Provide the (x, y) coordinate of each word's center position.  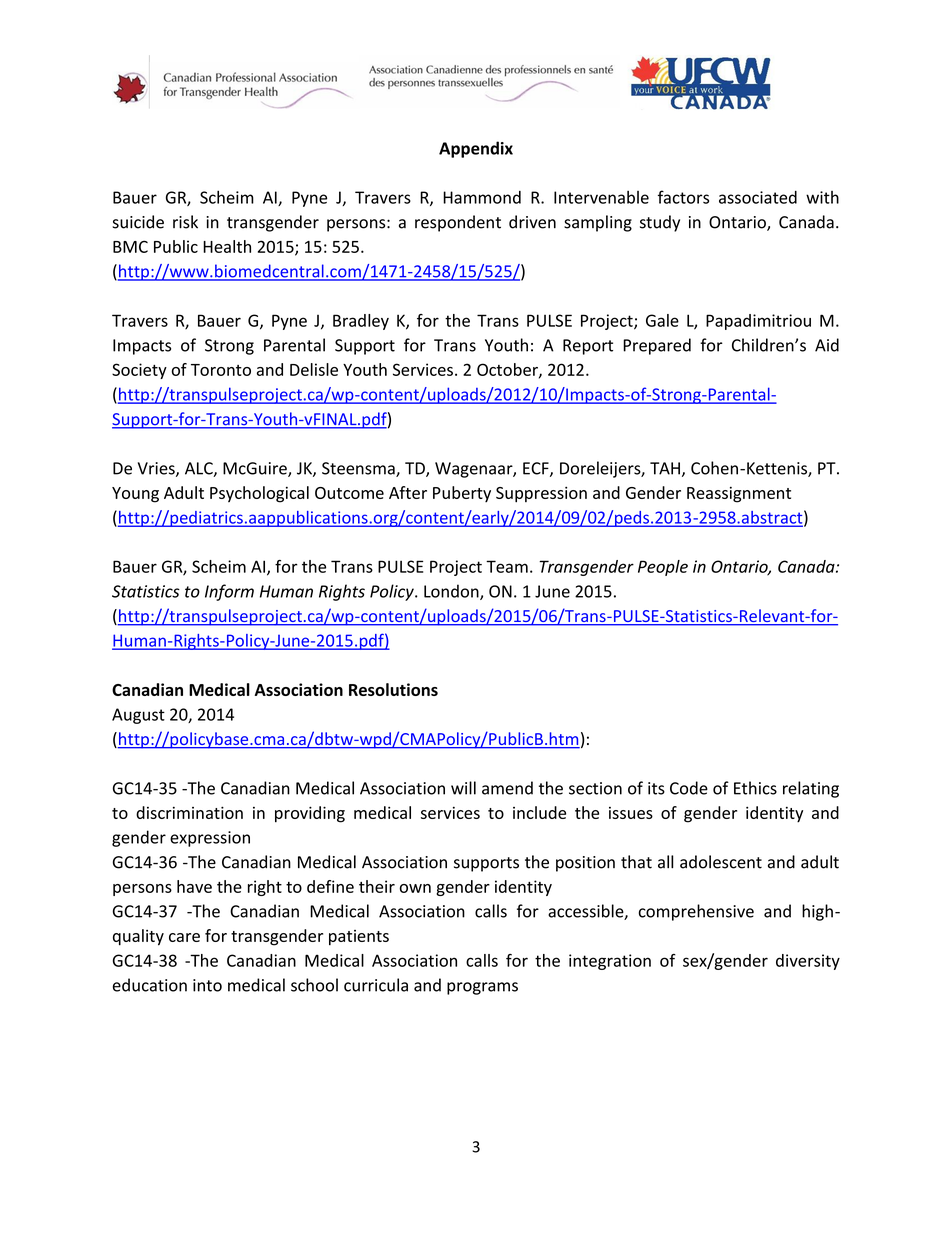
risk (185, 222)
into (207, 985)
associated (758, 197)
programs (482, 988)
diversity (808, 962)
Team (507, 566)
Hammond (482, 197)
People (663, 568)
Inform (229, 592)
